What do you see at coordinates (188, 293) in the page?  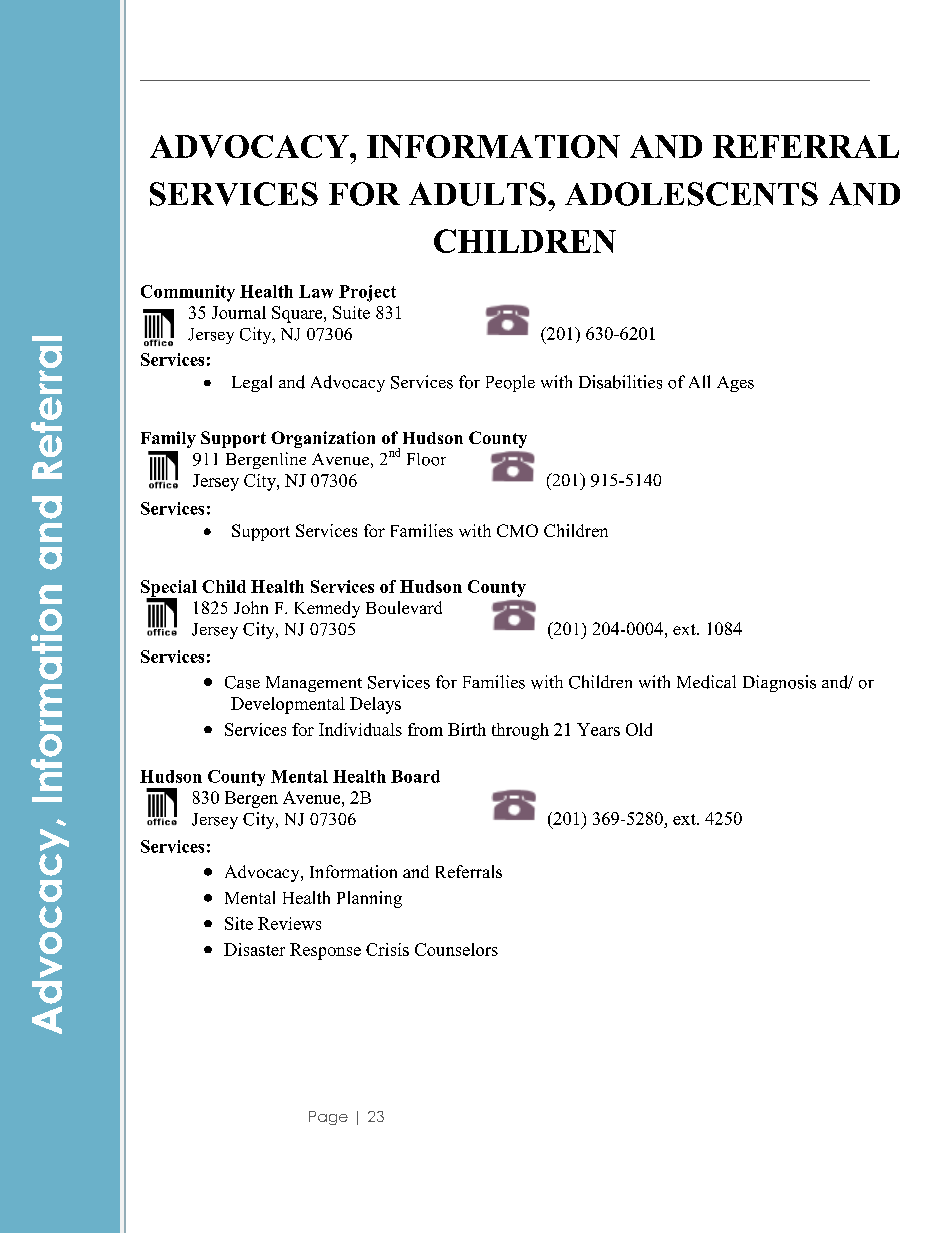 I see `Community` at bounding box center [188, 293].
